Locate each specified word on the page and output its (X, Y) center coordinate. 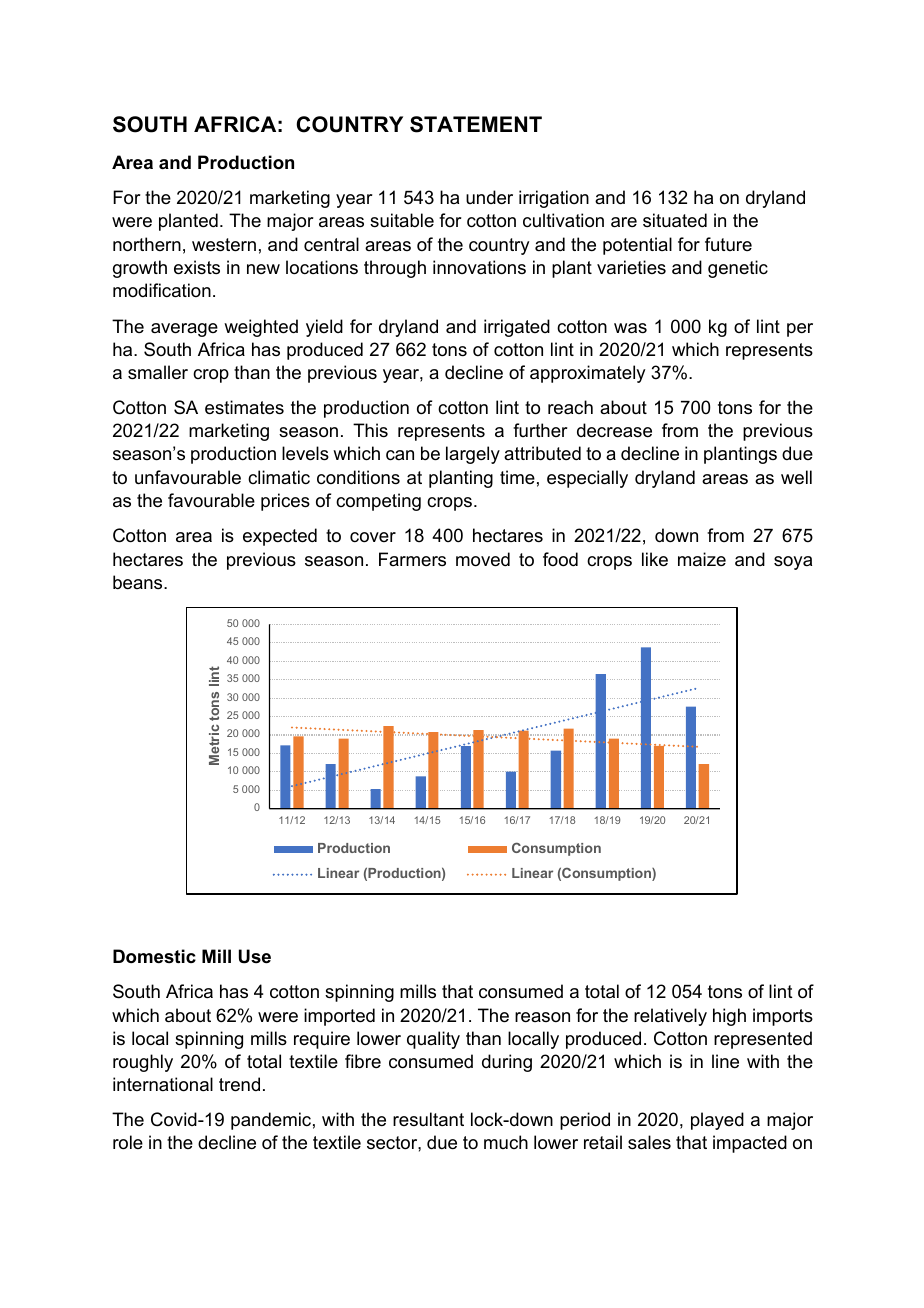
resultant (428, 1119)
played (717, 1121)
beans (139, 582)
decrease (614, 430)
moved (483, 559)
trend (239, 1084)
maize (702, 559)
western (224, 245)
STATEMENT (476, 124)
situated (675, 220)
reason (542, 1017)
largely (473, 455)
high (729, 1017)
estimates (244, 407)
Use (255, 956)
